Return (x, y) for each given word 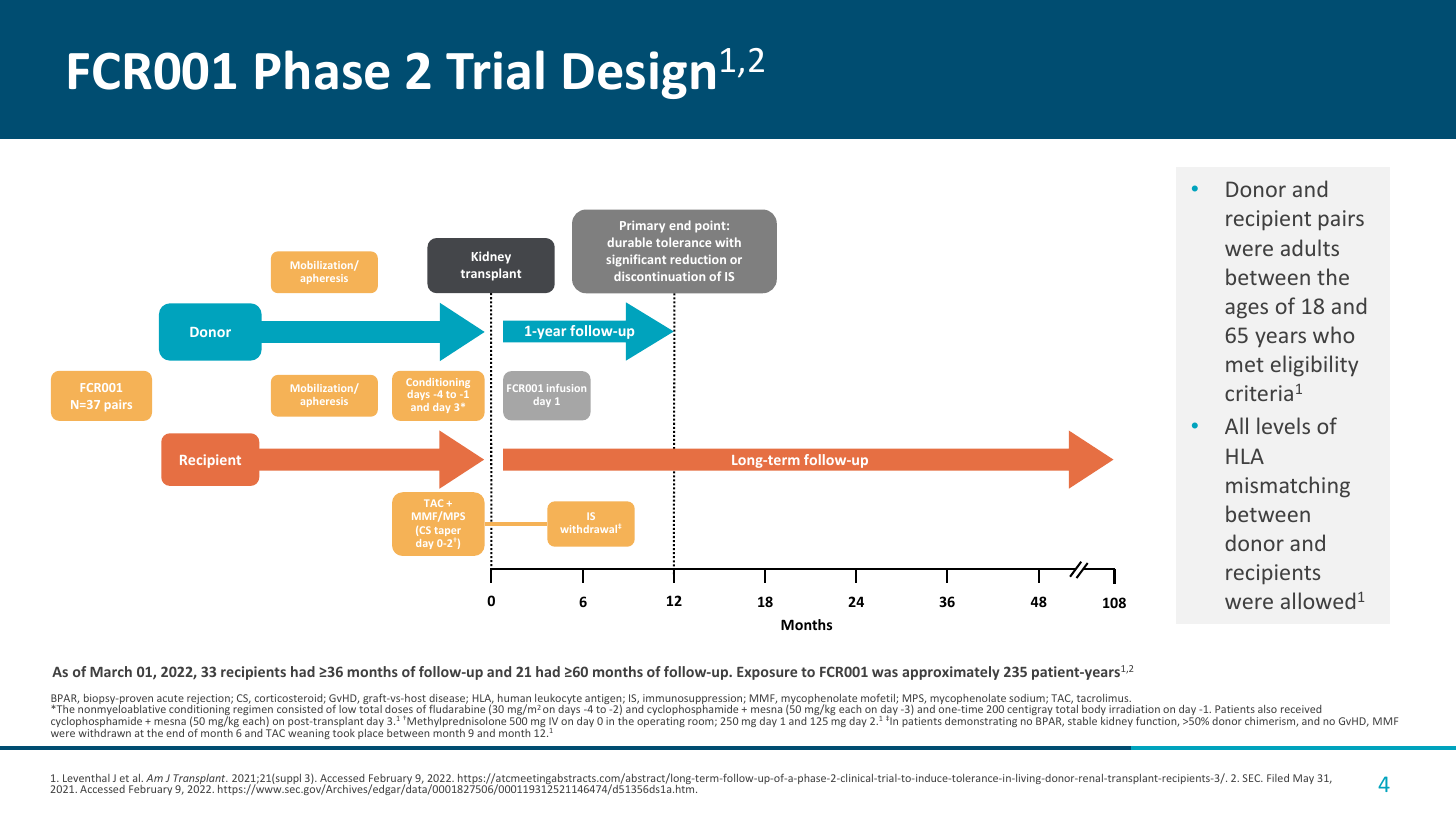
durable (629, 242)
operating (661, 722)
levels (1283, 425)
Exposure (767, 673)
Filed (1278, 778)
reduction (698, 259)
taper (448, 533)
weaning (309, 734)
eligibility (1314, 366)
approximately (951, 673)
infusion (566, 388)
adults (1310, 247)
